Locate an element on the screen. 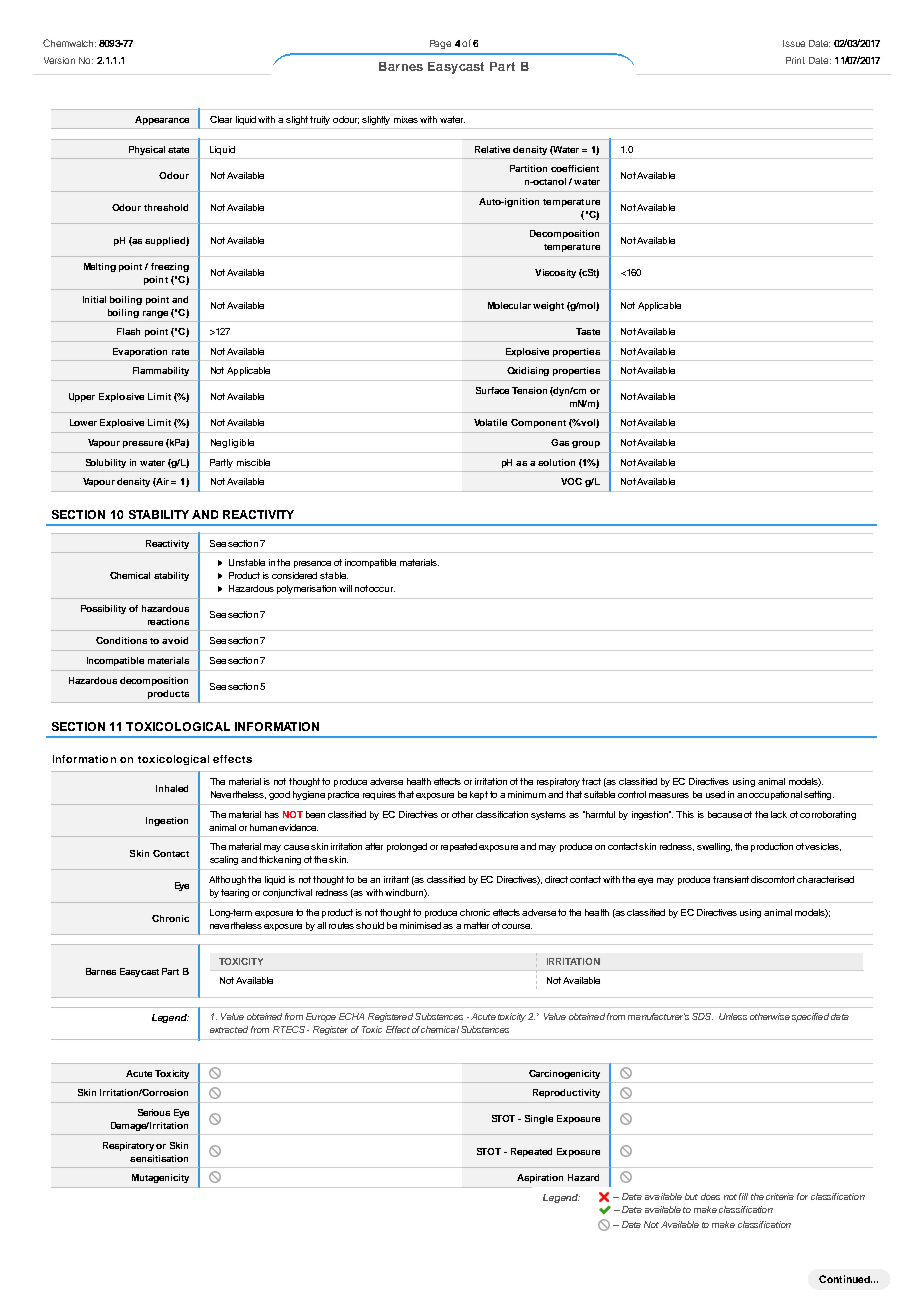  Serious is located at coordinates (154, 1112).
